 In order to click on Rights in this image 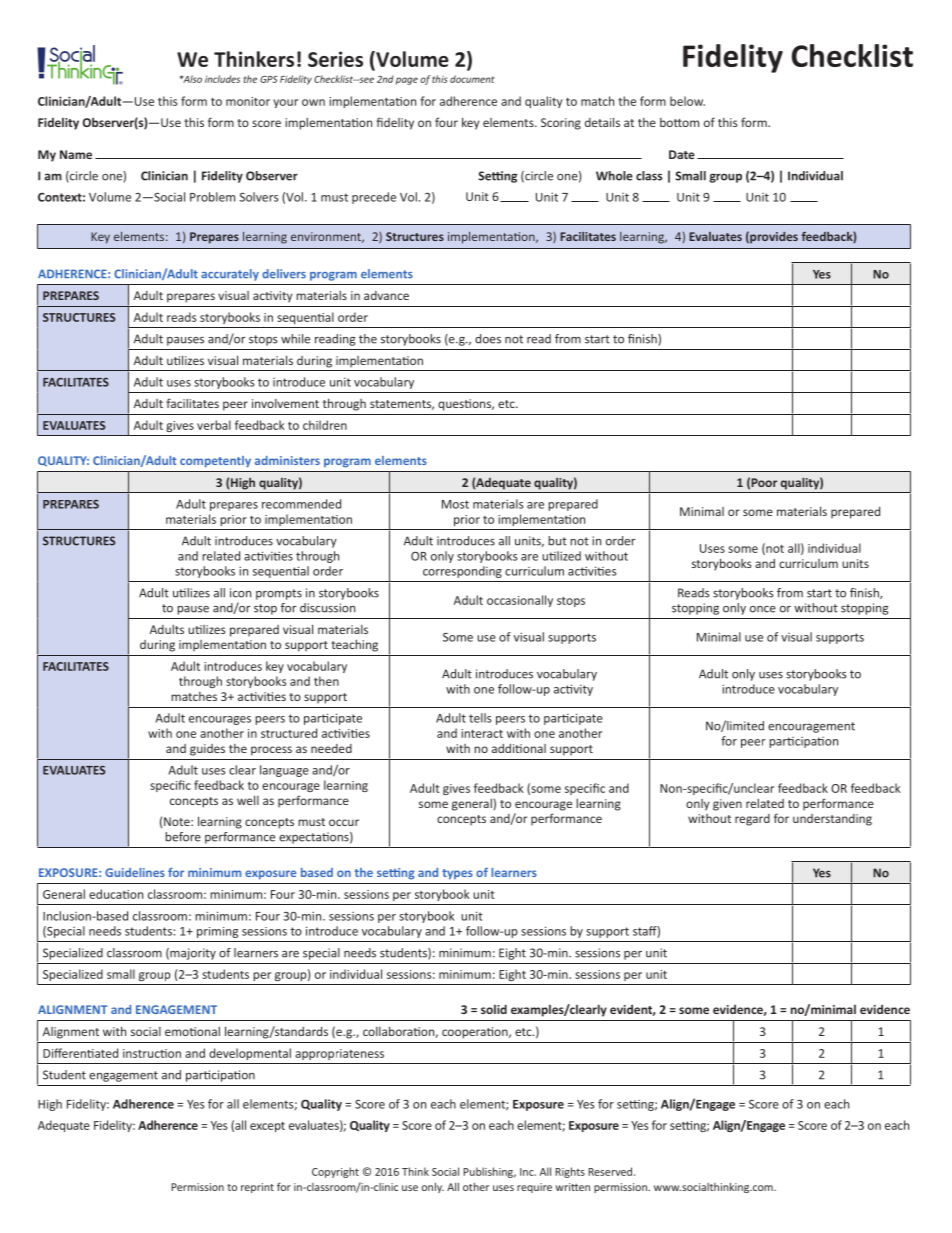, I will do `click(570, 1172)`.
